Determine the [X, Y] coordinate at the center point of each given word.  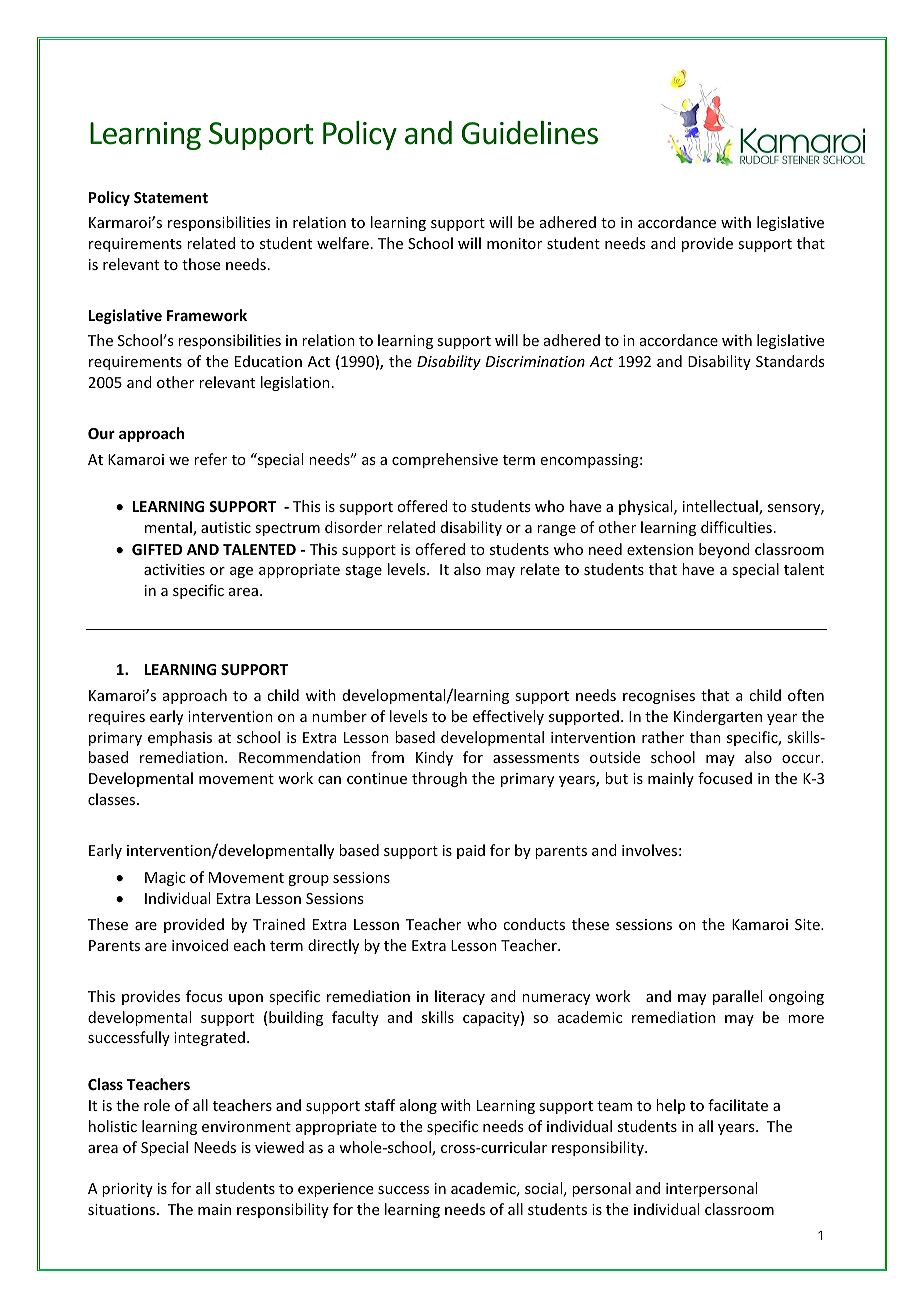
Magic [165, 879]
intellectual [721, 507]
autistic [226, 527]
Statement [171, 197]
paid [471, 851]
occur [802, 759]
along [418, 1106]
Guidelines [530, 133]
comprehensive [445, 460]
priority [127, 1190]
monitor [514, 243]
